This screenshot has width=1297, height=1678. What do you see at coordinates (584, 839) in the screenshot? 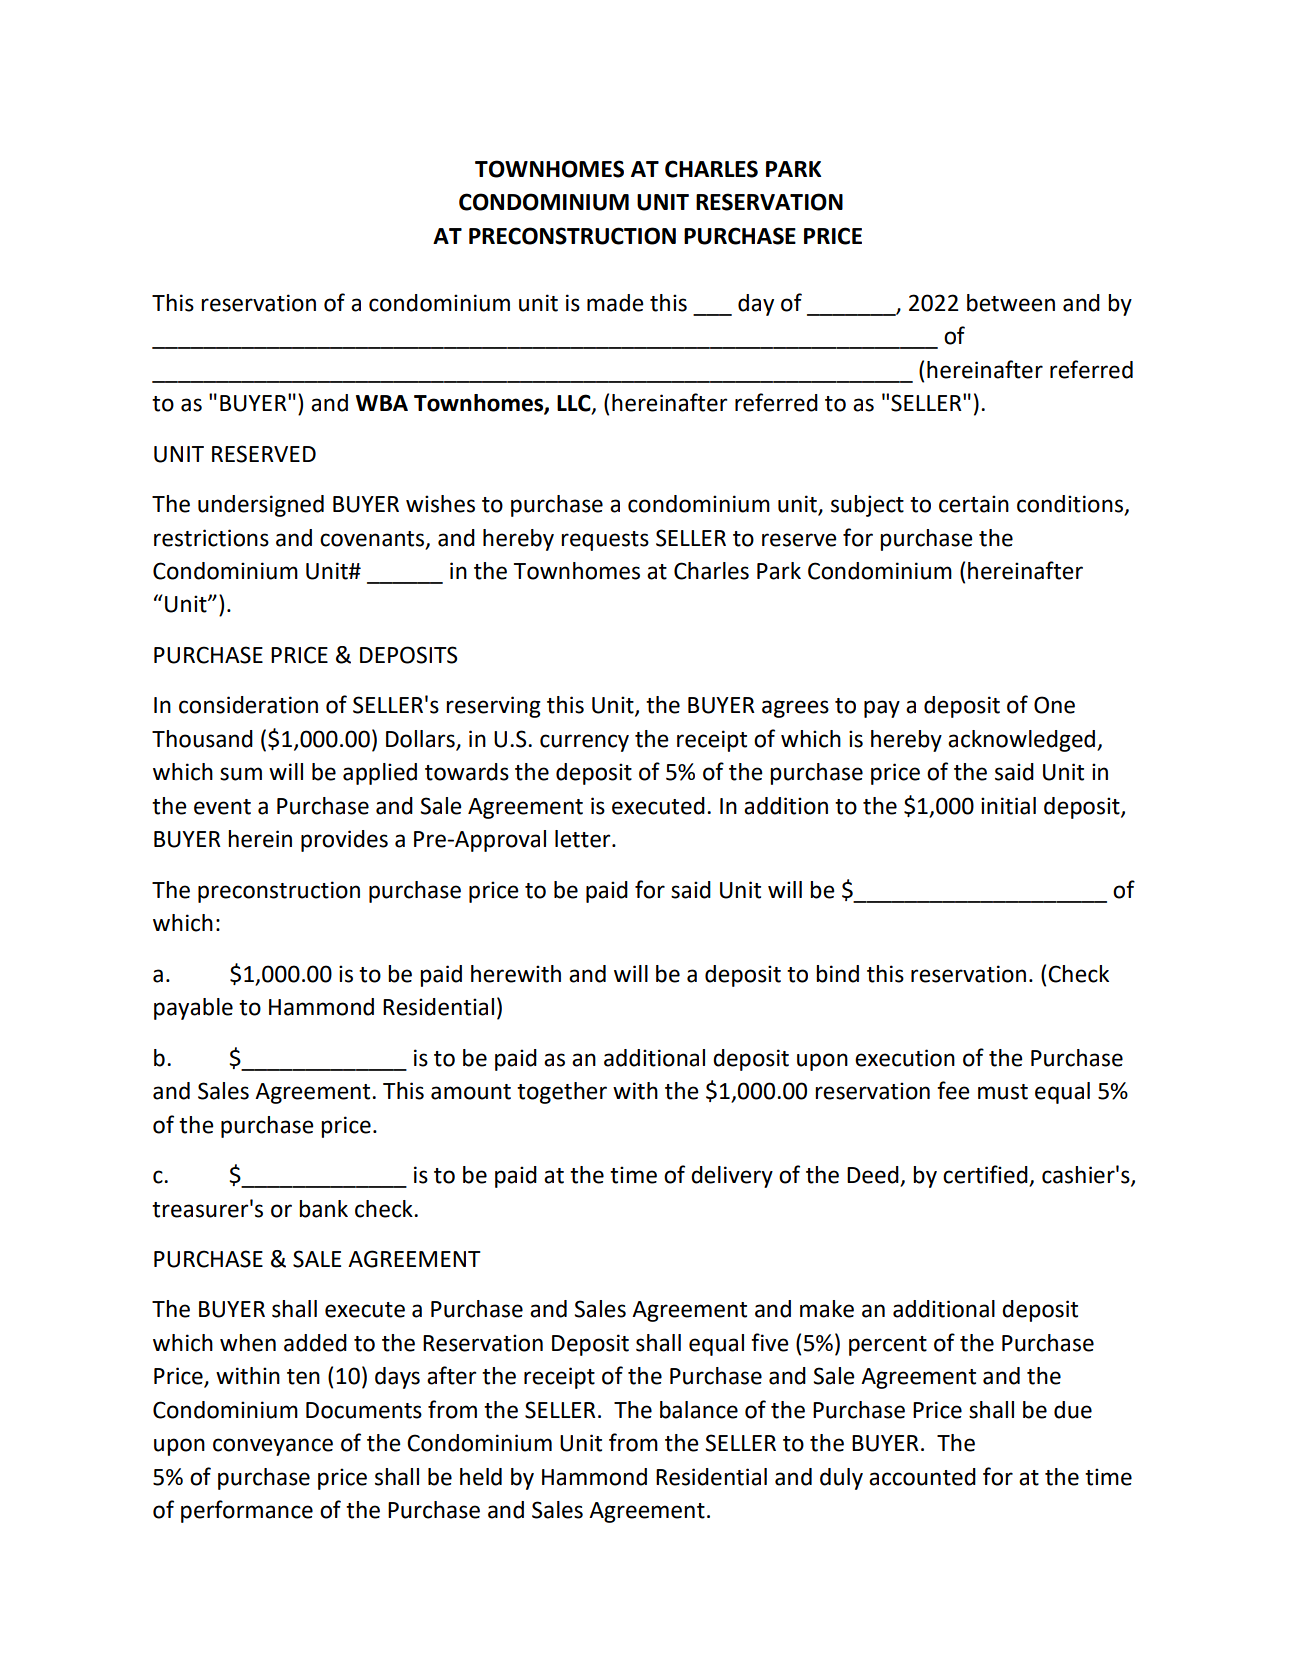
I see `letter` at bounding box center [584, 839].
